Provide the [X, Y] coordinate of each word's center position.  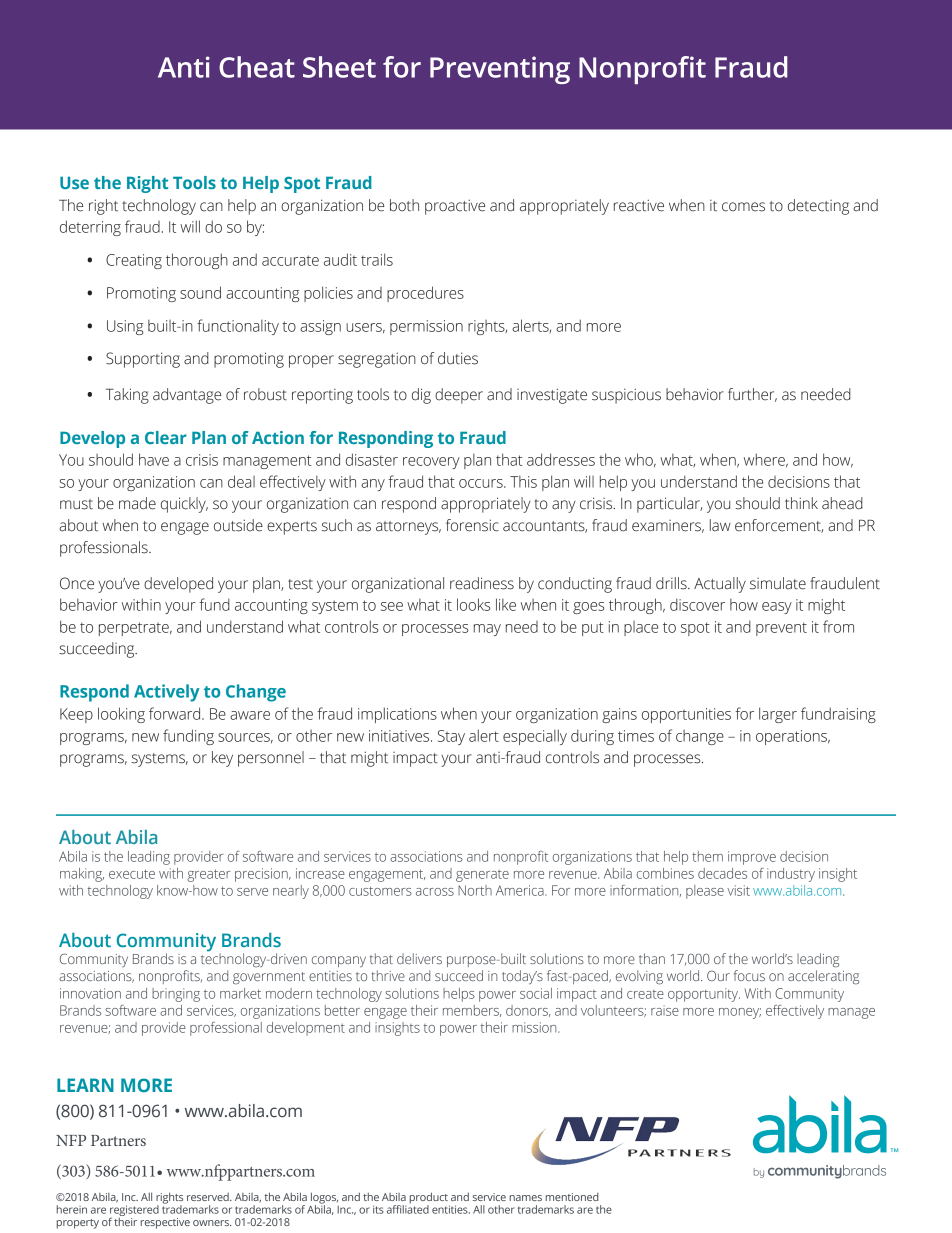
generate [482, 876]
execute [132, 874]
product [430, 1199]
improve [752, 858]
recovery [431, 463]
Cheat [257, 67]
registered [134, 1212]
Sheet [339, 67]
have [154, 459]
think [801, 503]
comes [743, 207]
